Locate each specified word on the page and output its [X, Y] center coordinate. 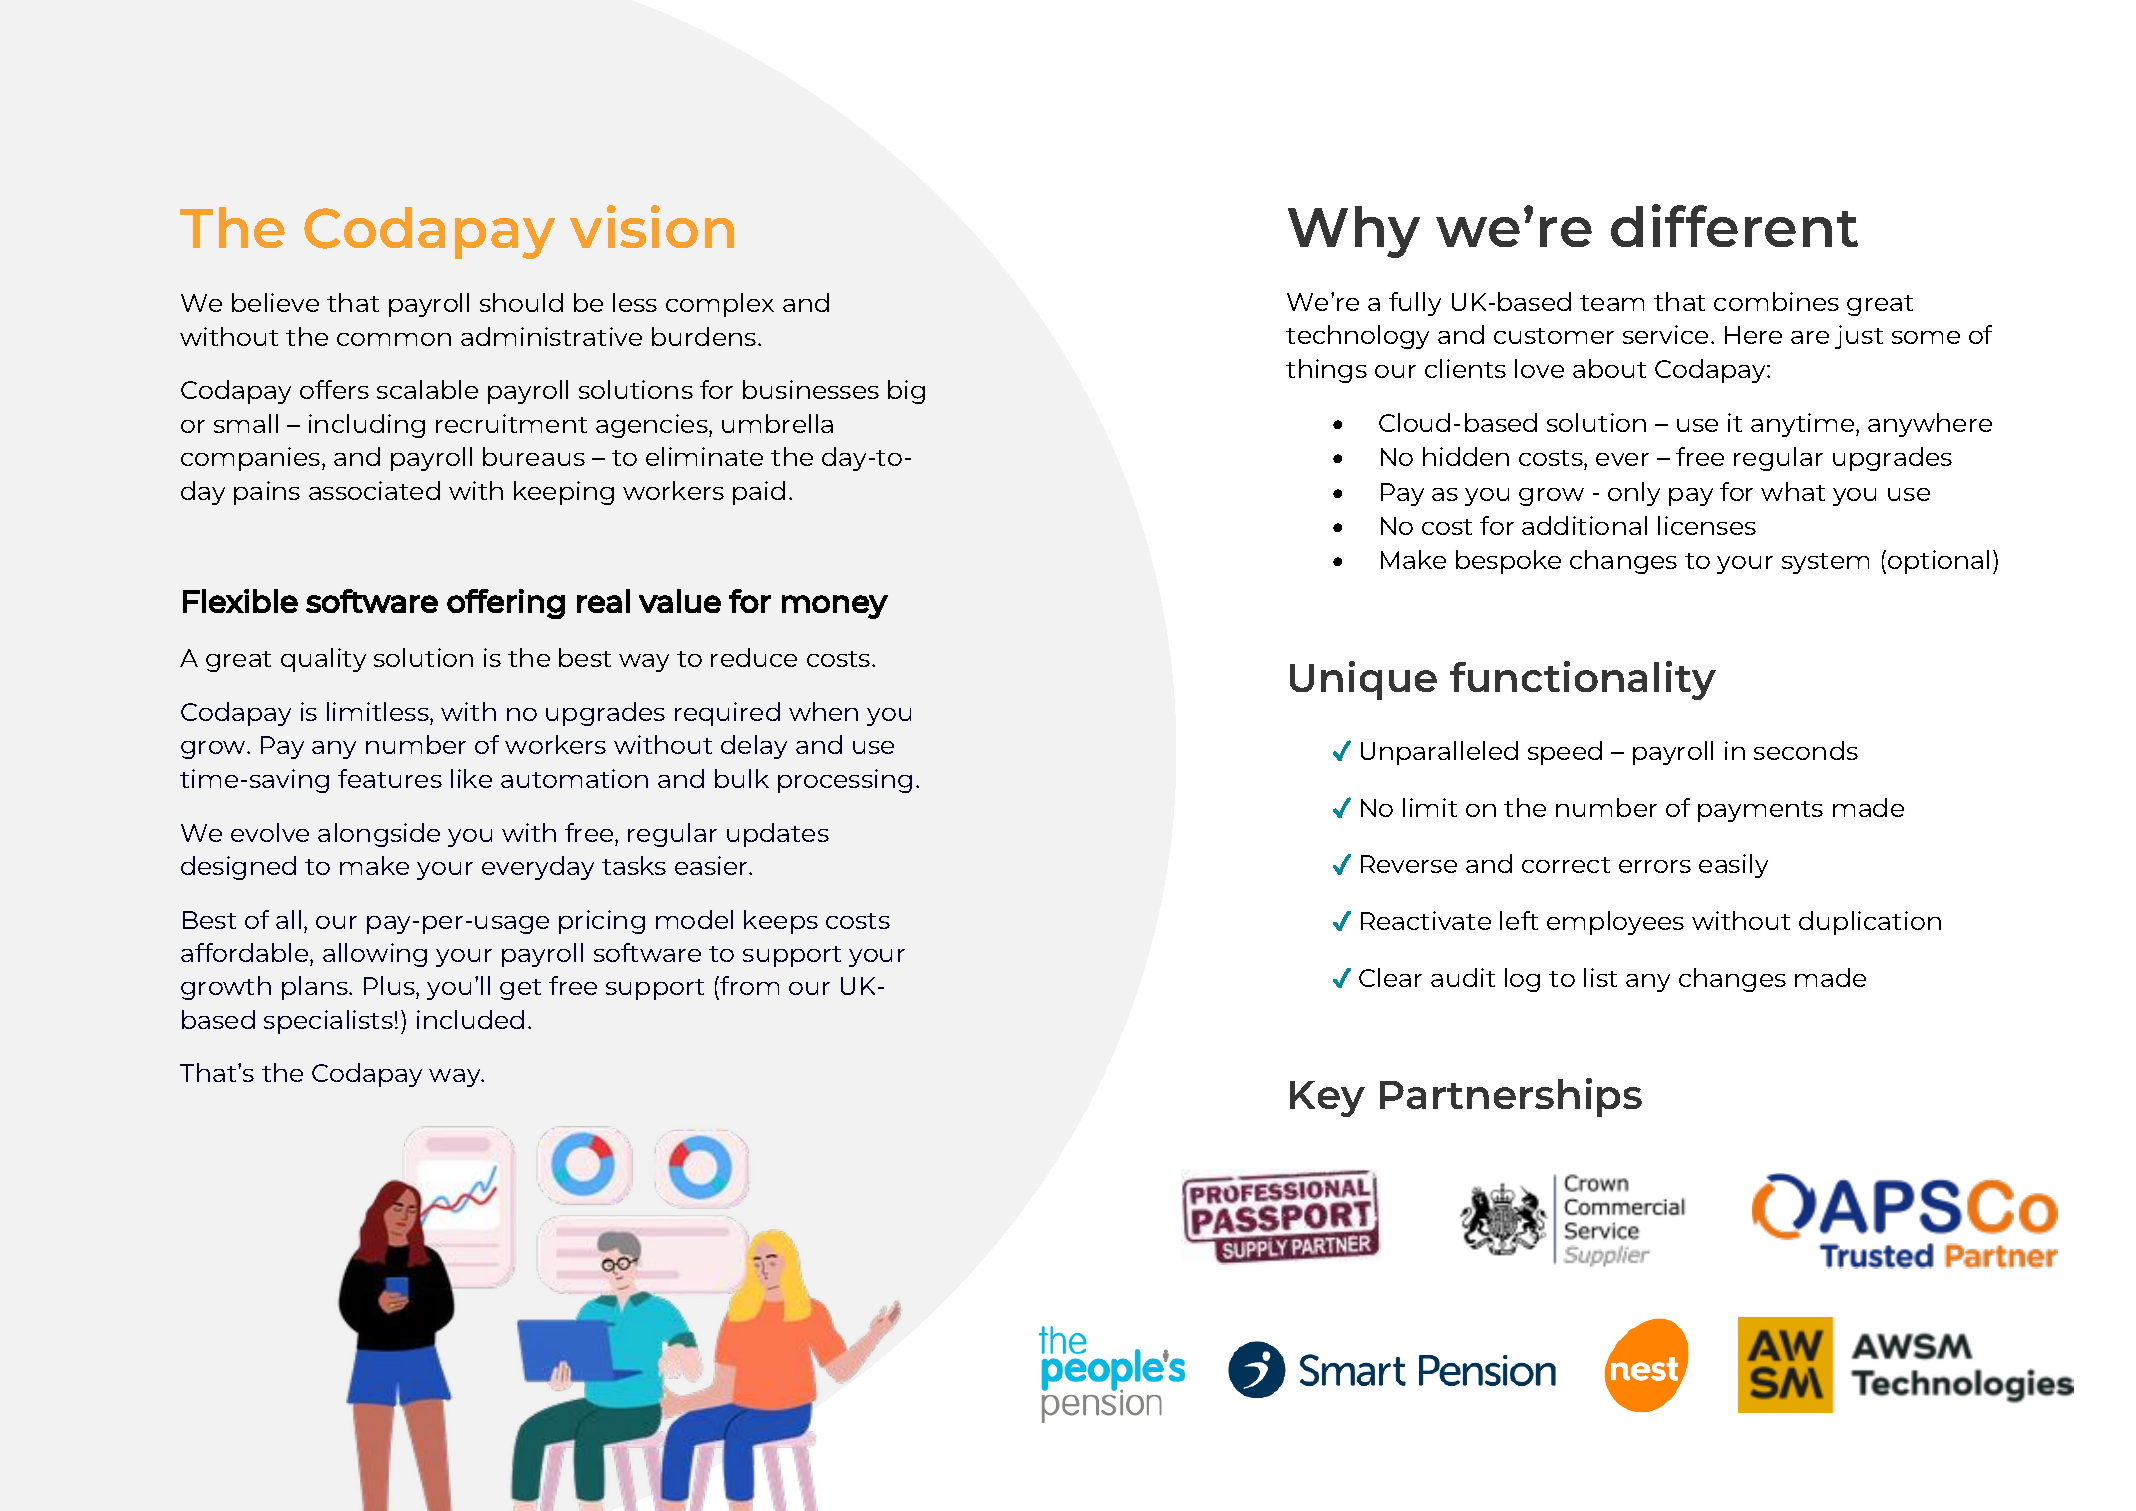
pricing [602, 922]
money [835, 607]
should [521, 302]
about [1609, 368]
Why [1354, 232]
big [906, 392]
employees [1615, 923]
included [470, 1019]
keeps [781, 922]
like [471, 778]
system [1825, 563]
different [1734, 225]
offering [506, 604]
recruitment [511, 423]
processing [845, 781]
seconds [1806, 750]
